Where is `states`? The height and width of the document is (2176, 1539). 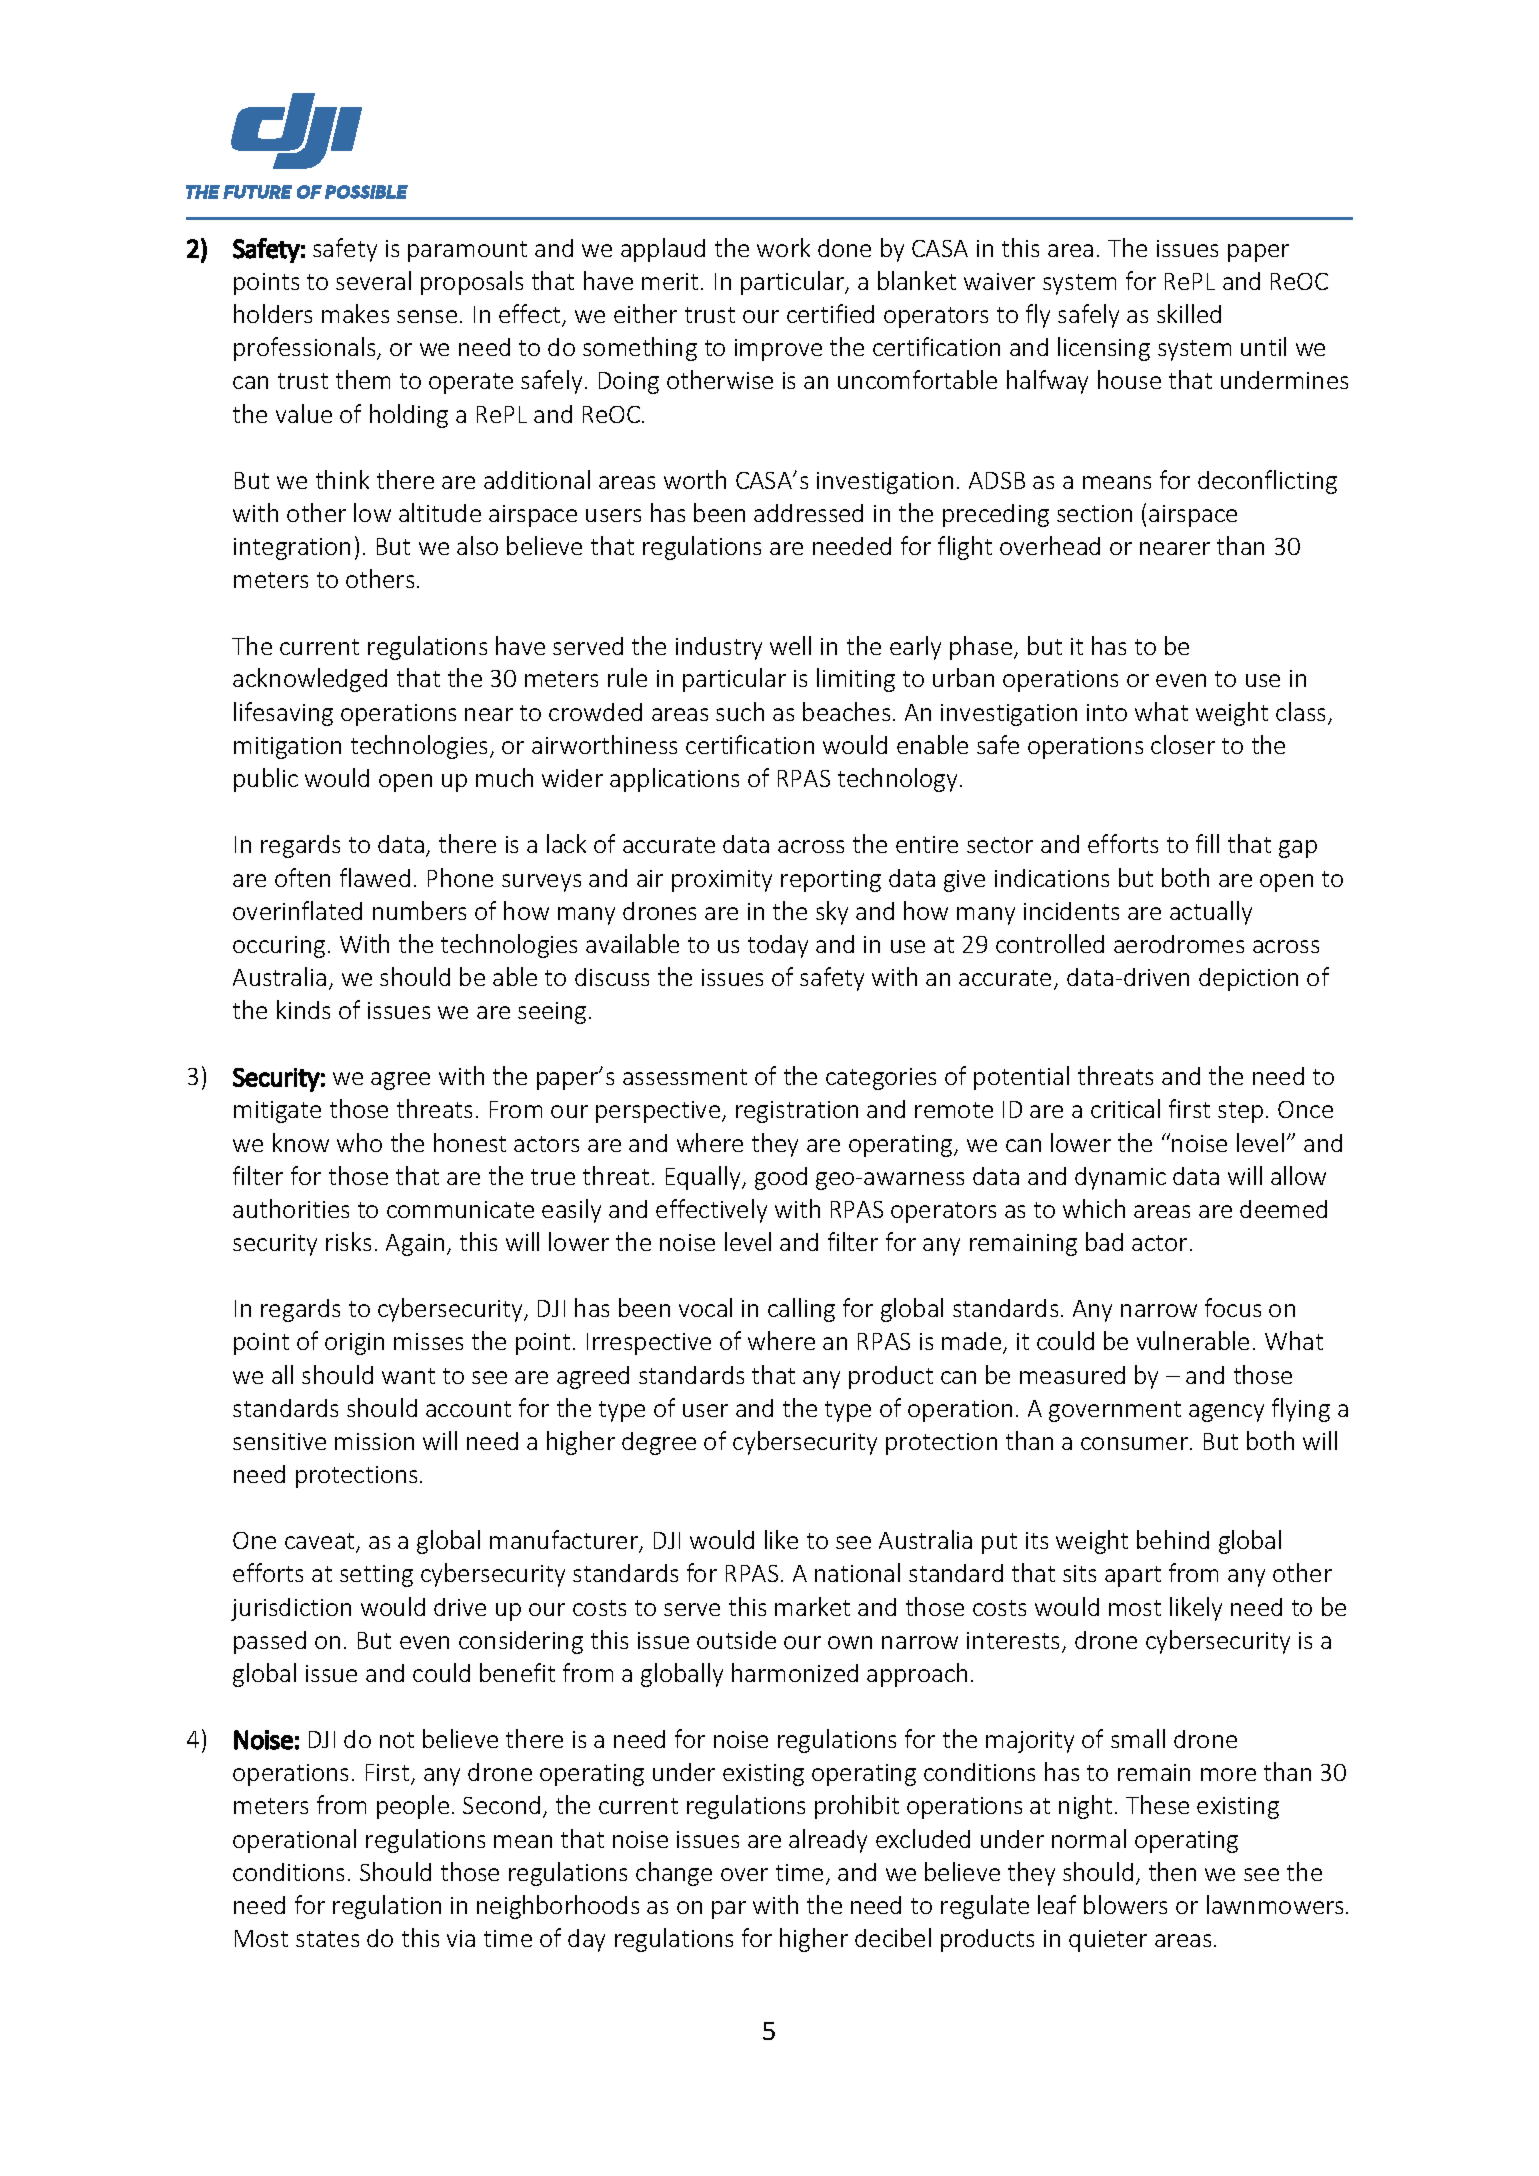
states is located at coordinates (327, 1939).
